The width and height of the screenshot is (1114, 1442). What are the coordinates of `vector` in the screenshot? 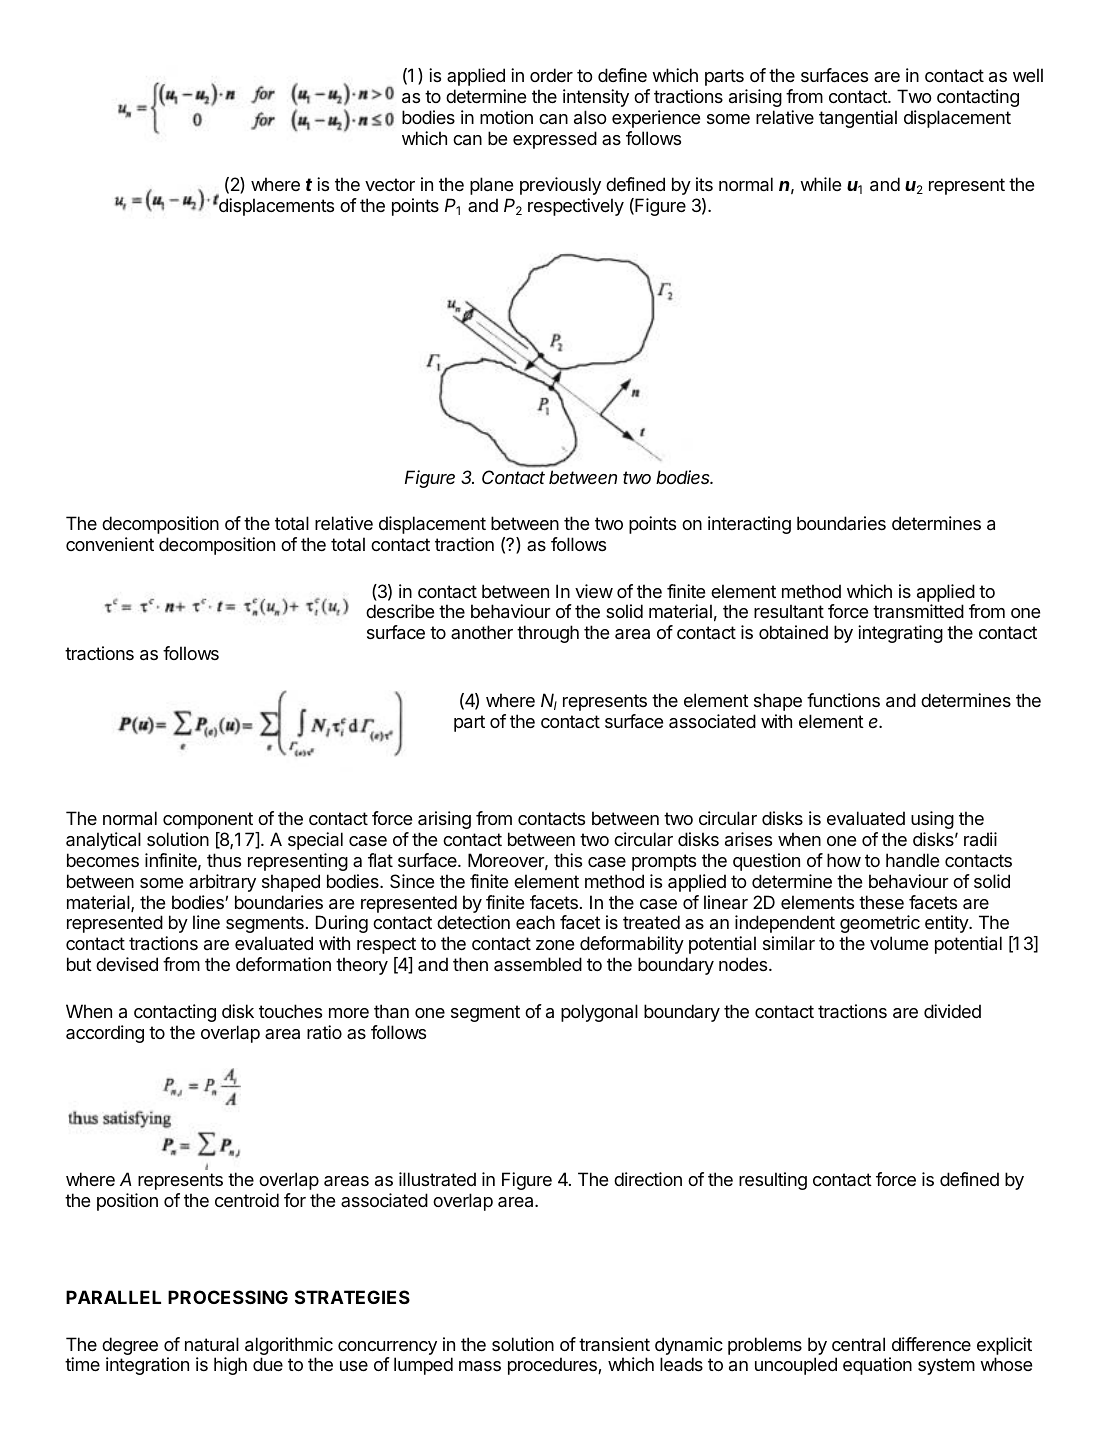 It's located at (390, 184).
